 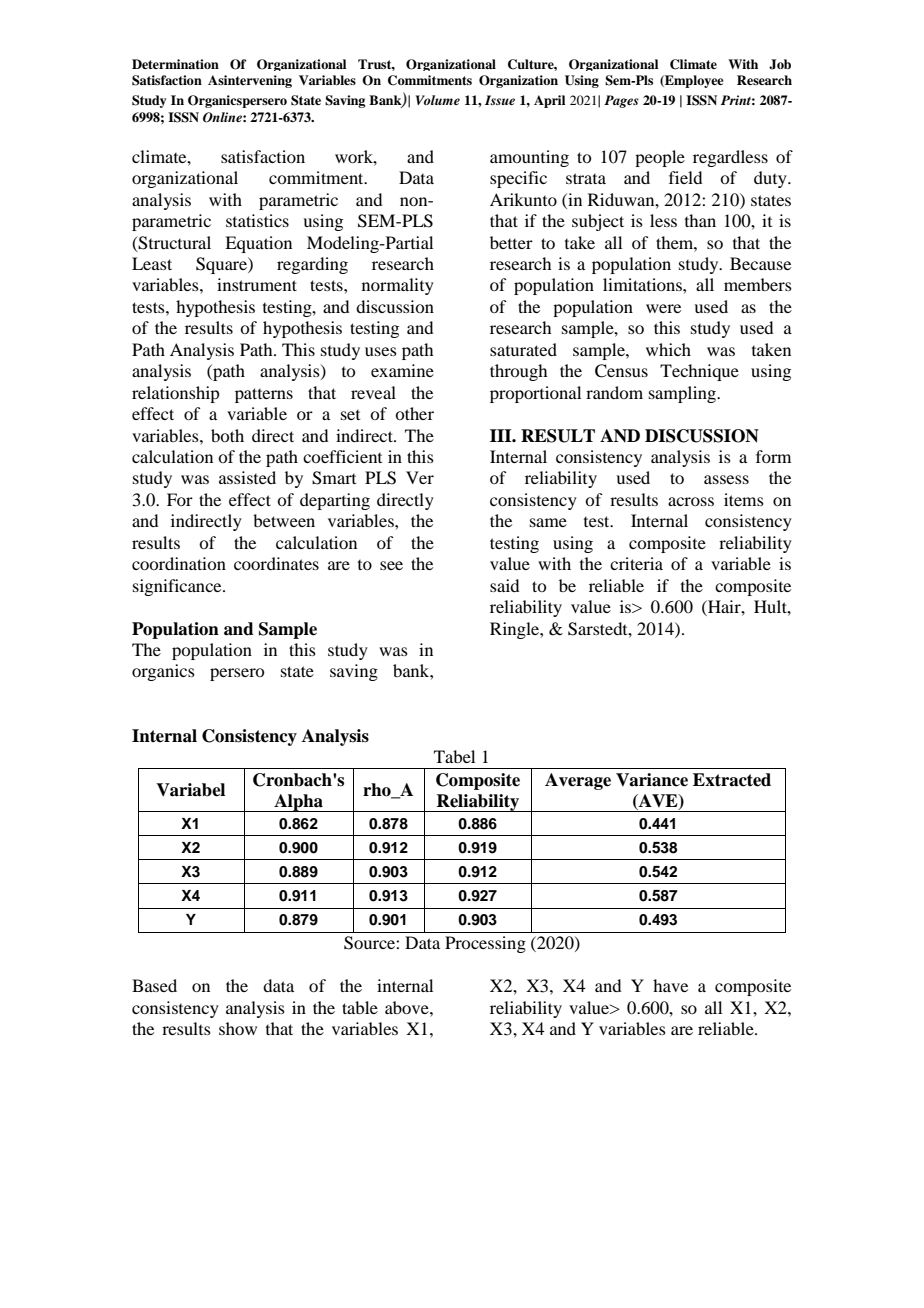 I want to click on show, so click(x=238, y=1028).
